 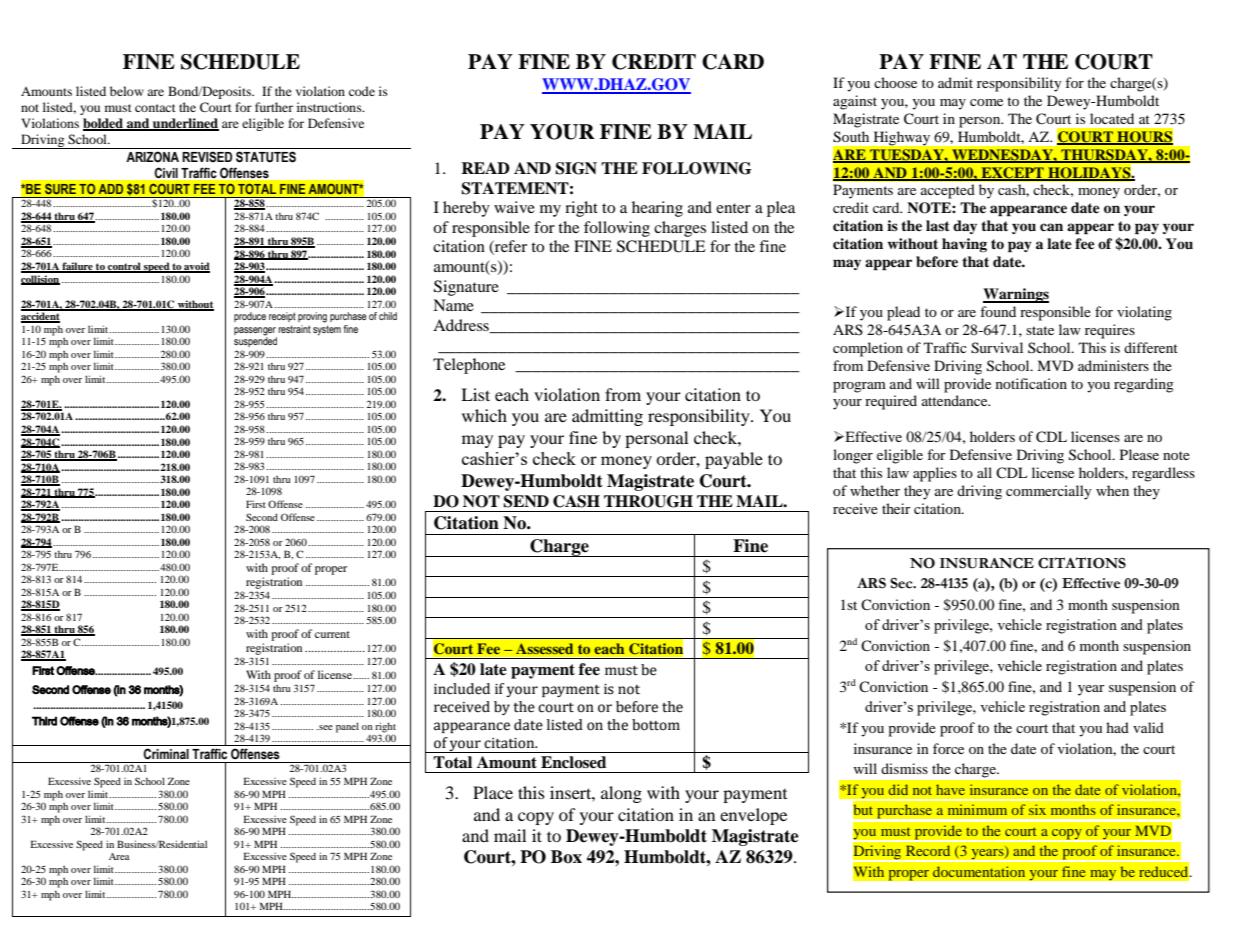 What do you see at coordinates (997, 348) in the document?
I see `Survival` at bounding box center [997, 348].
